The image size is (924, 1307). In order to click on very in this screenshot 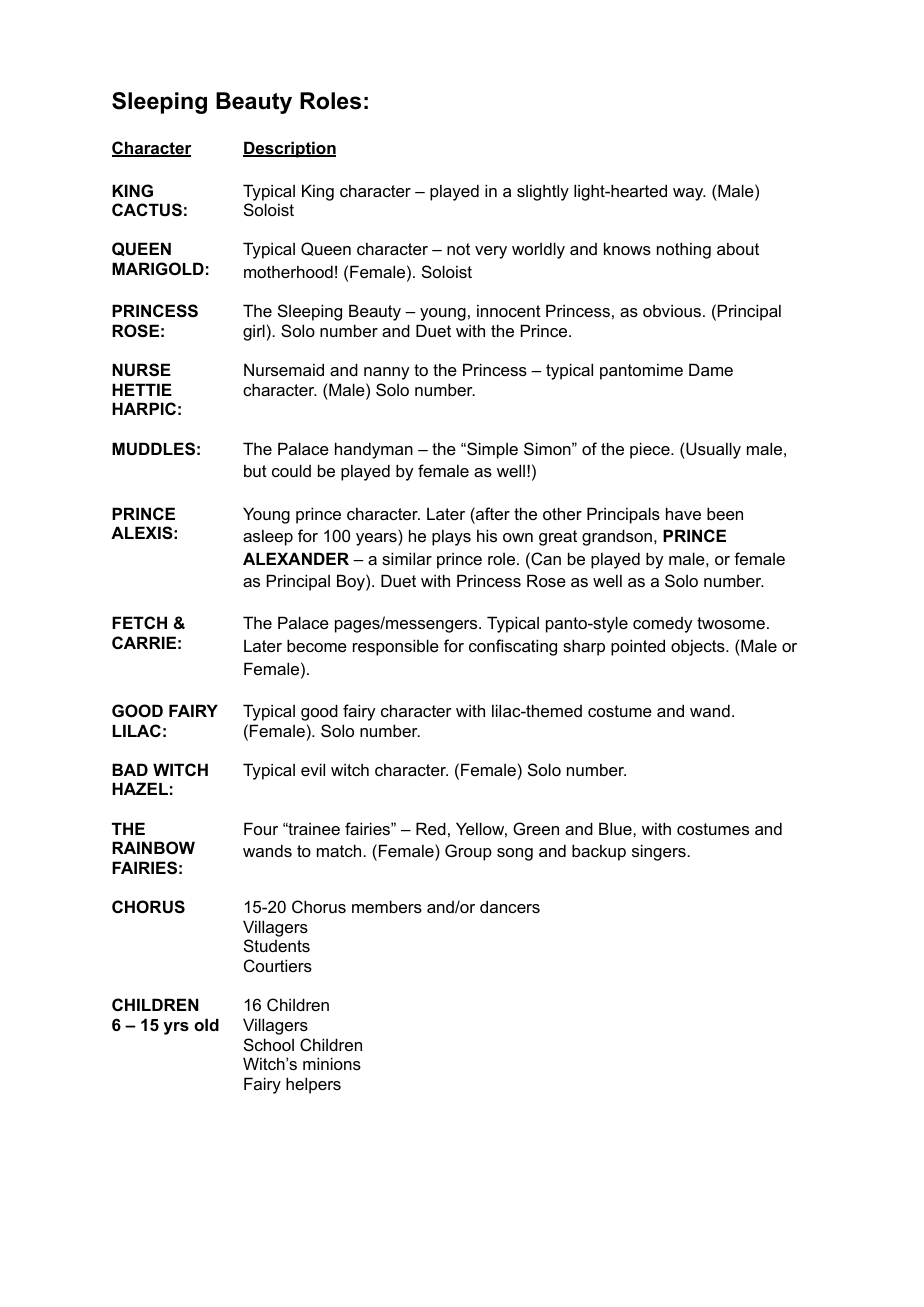, I will do `click(491, 252)`.
